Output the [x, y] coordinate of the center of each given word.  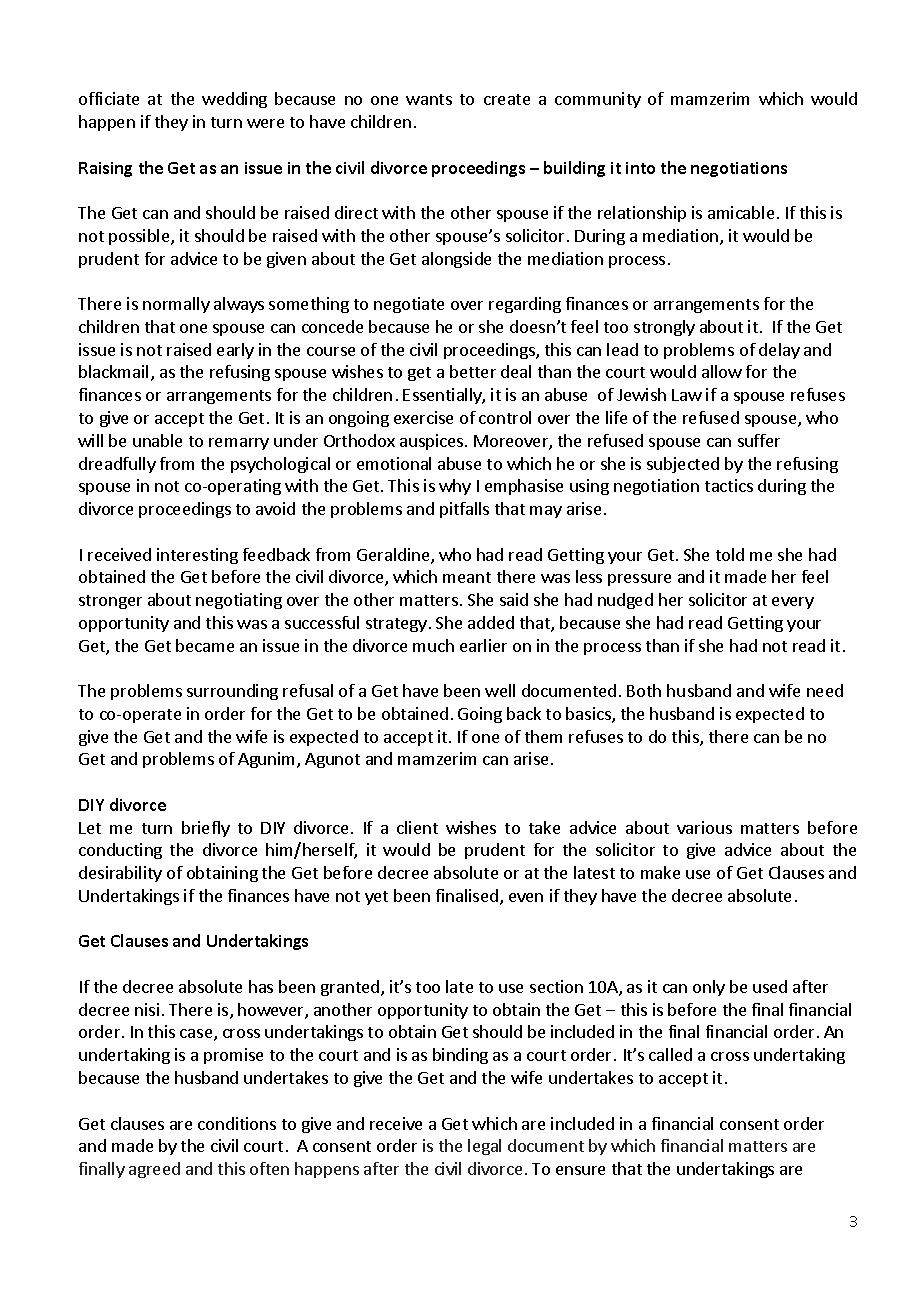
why [455, 487]
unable [157, 440]
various [704, 827]
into [640, 168]
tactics [729, 485]
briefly [206, 829]
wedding [234, 100]
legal [484, 1147]
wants [429, 99]
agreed [154, 1170]
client [417, 827]
